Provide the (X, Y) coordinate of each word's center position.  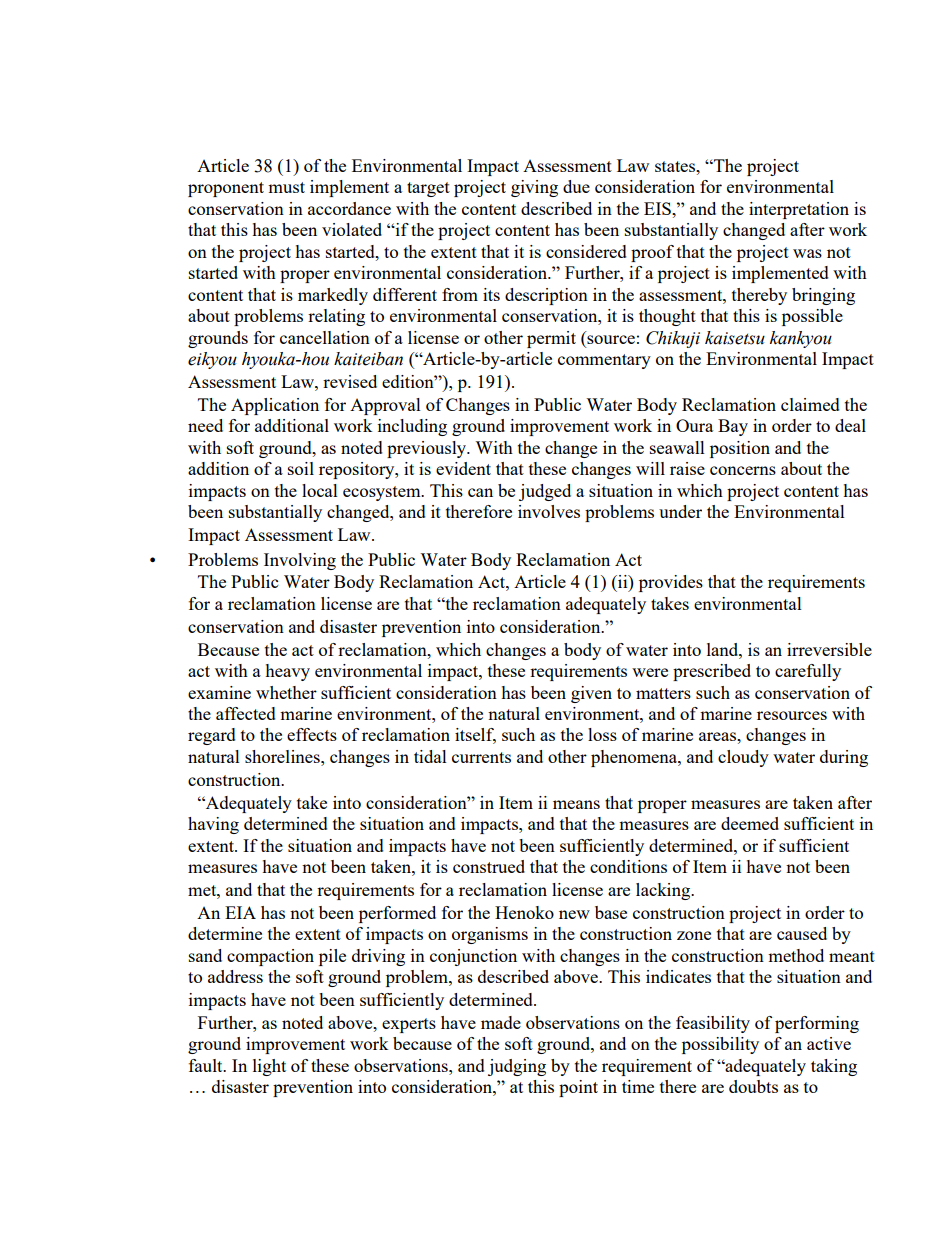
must (286, 187)
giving (534, 188)
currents (481, 757)
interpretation (799, 210)
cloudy (743, 758)
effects (312, 734)
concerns (743, 470)
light (269, 1067)
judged (545, 492)
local (320, 490)
